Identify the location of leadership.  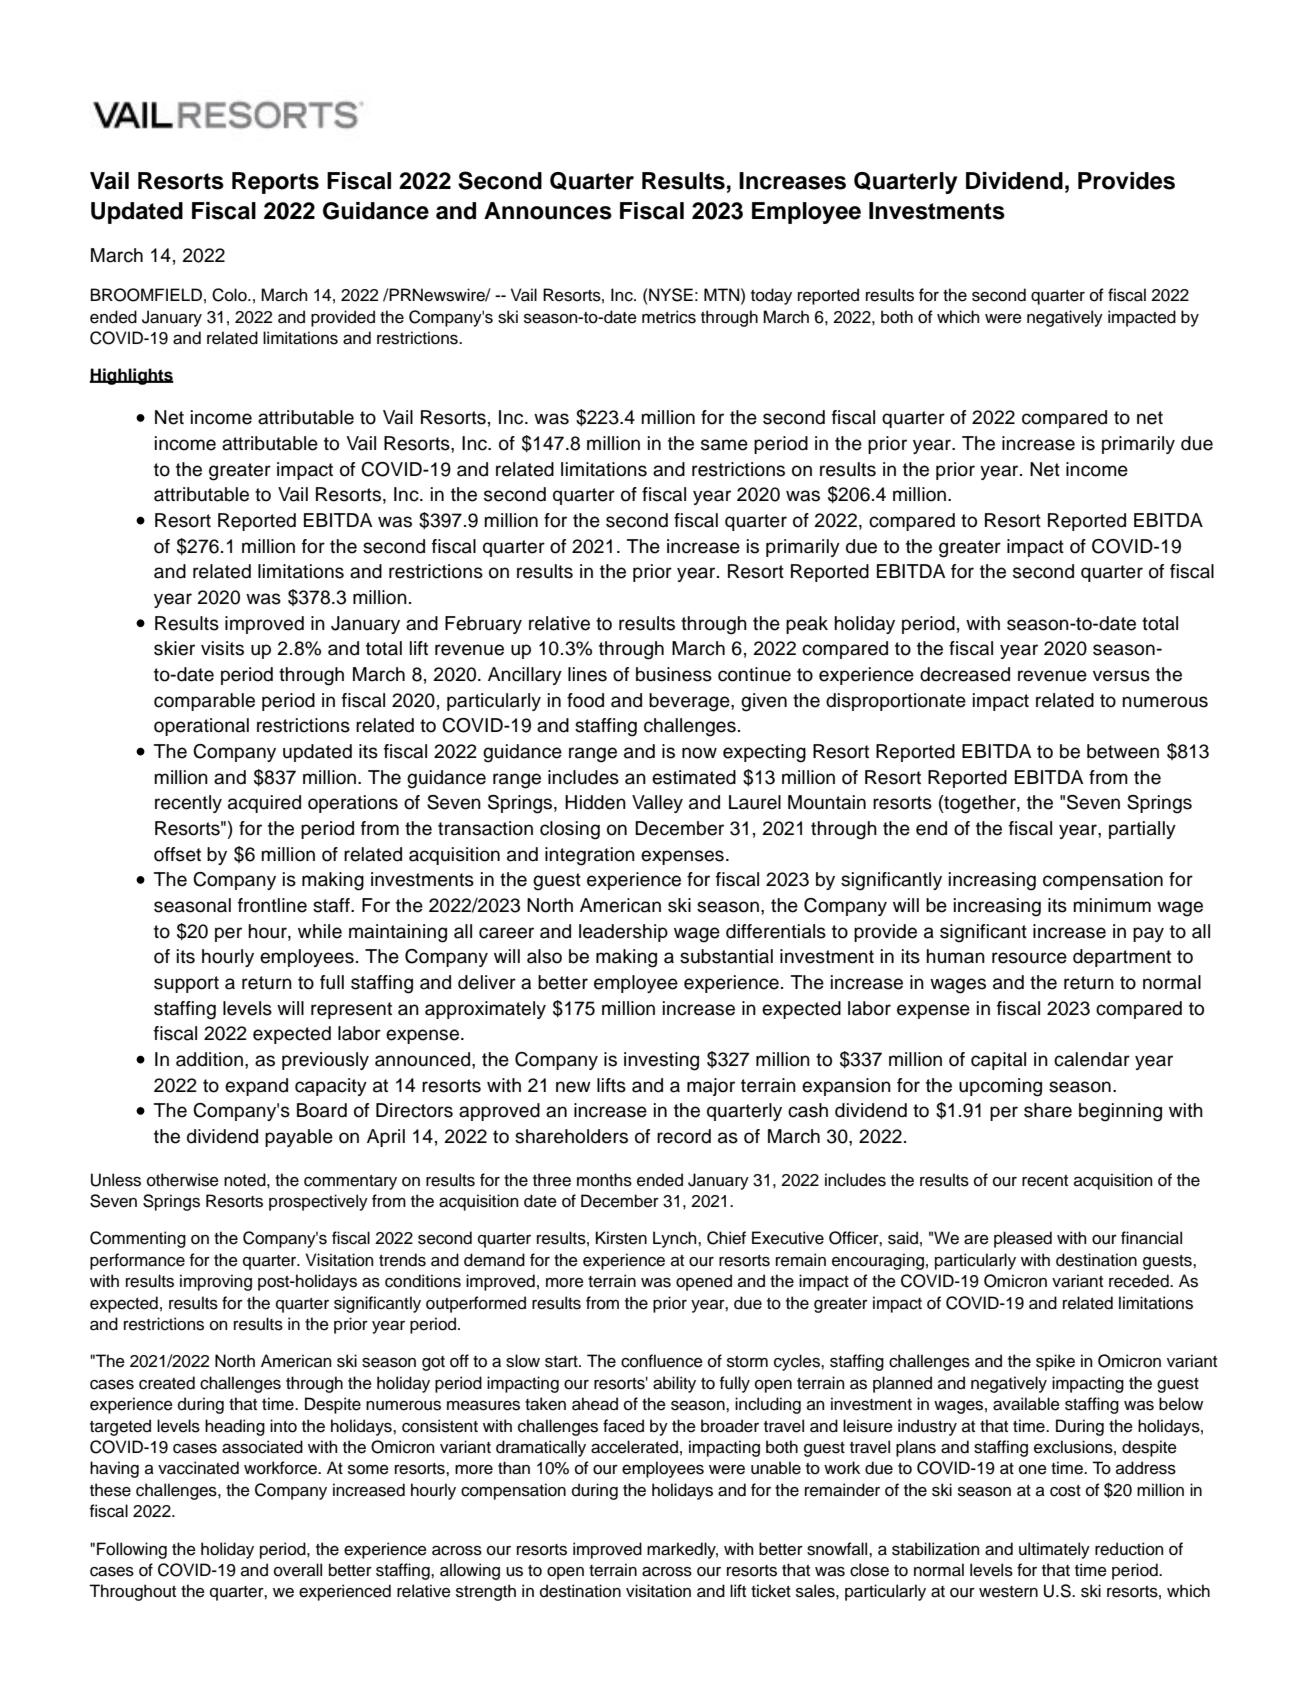
(623, 933).
